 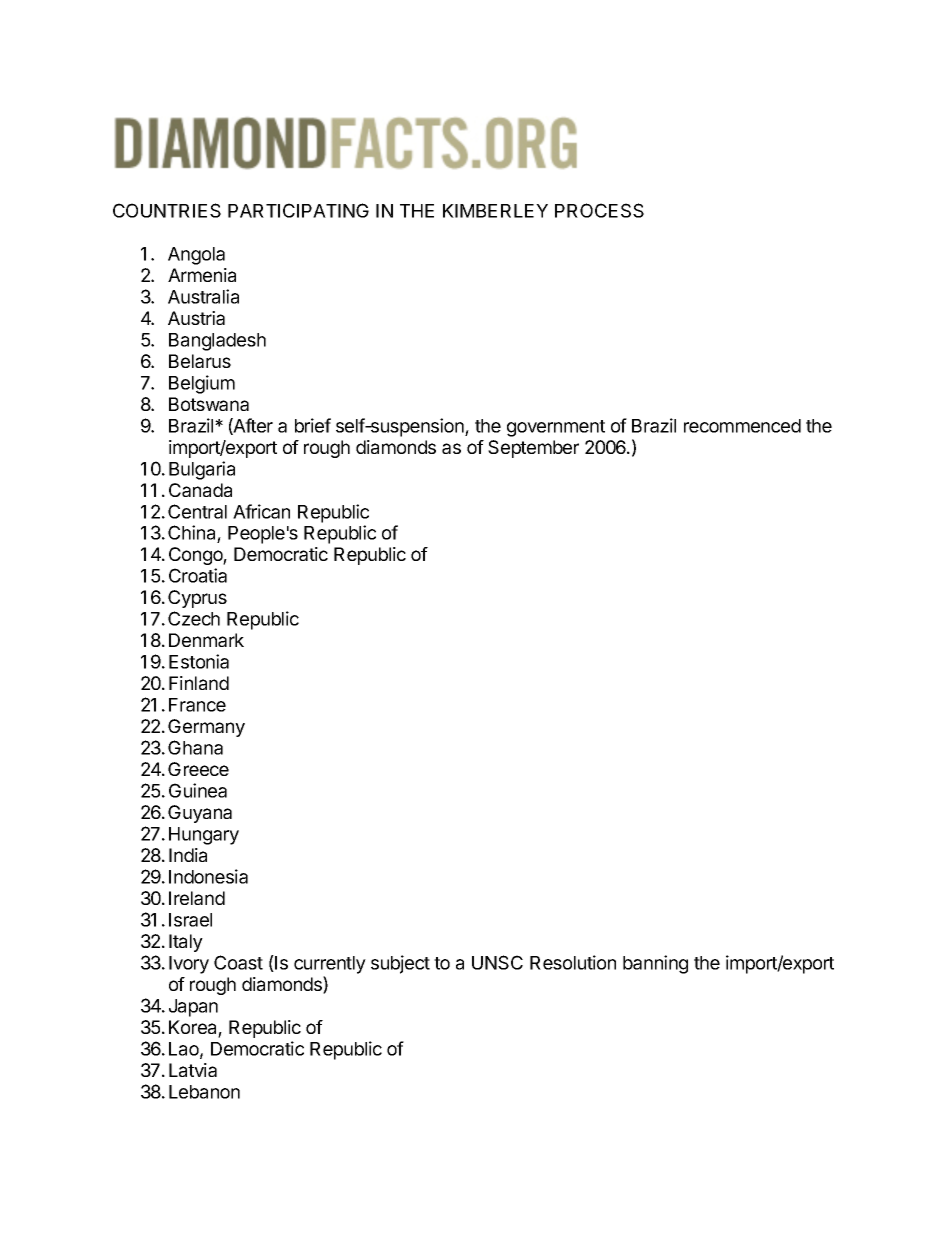 I want to click on Angola, so click(x=196, y=256).
